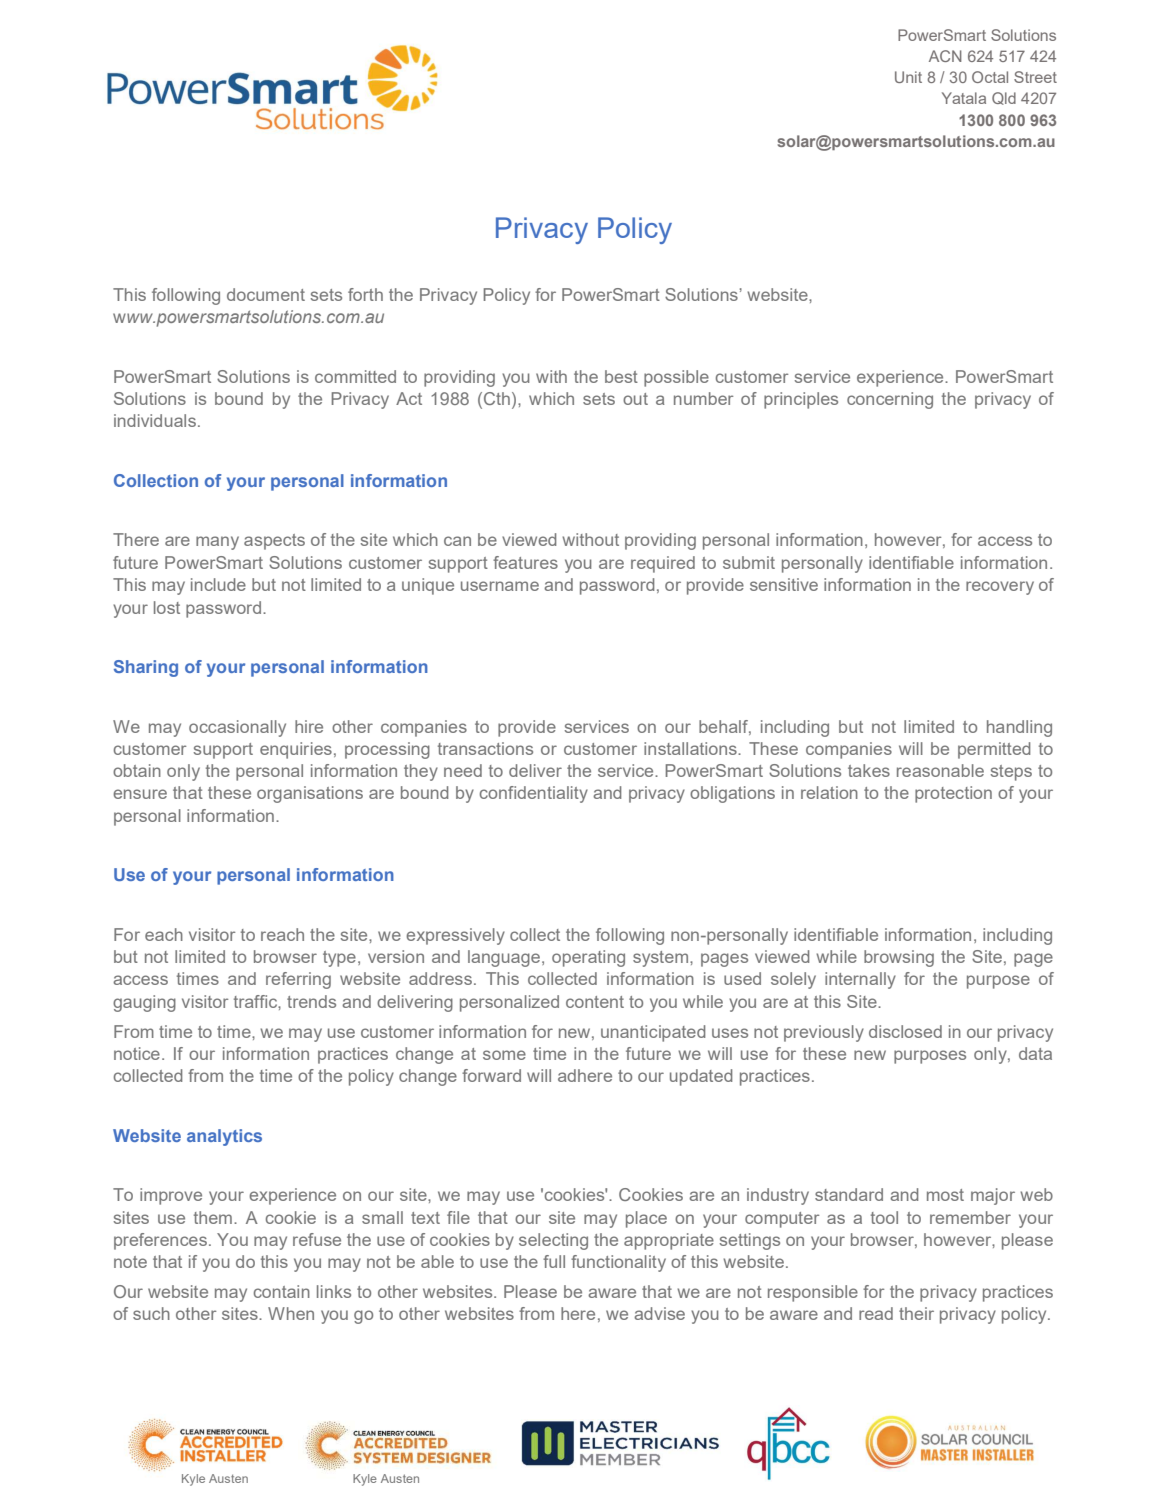  I want to click on contain, so click(282, 1291).
